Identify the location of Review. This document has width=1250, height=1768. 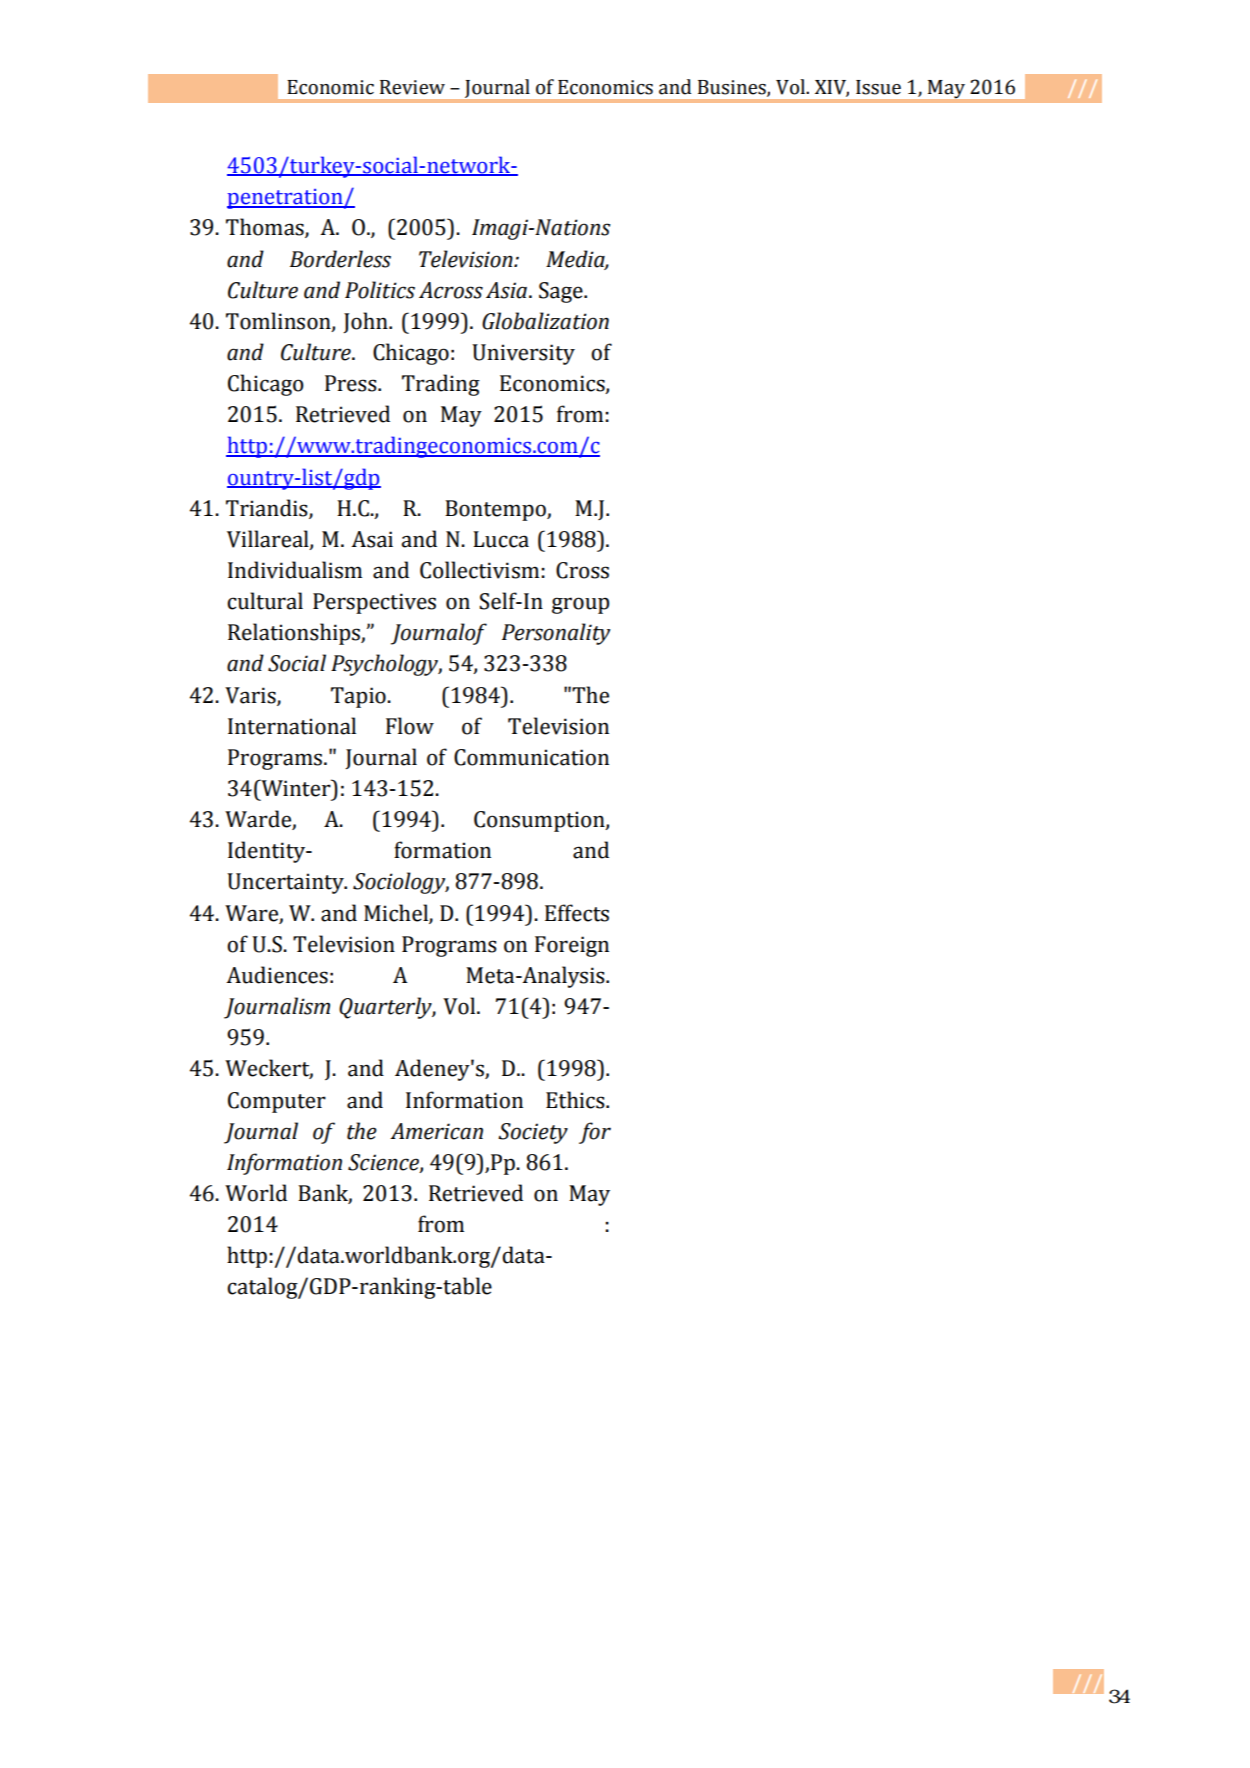
(412, 87).
